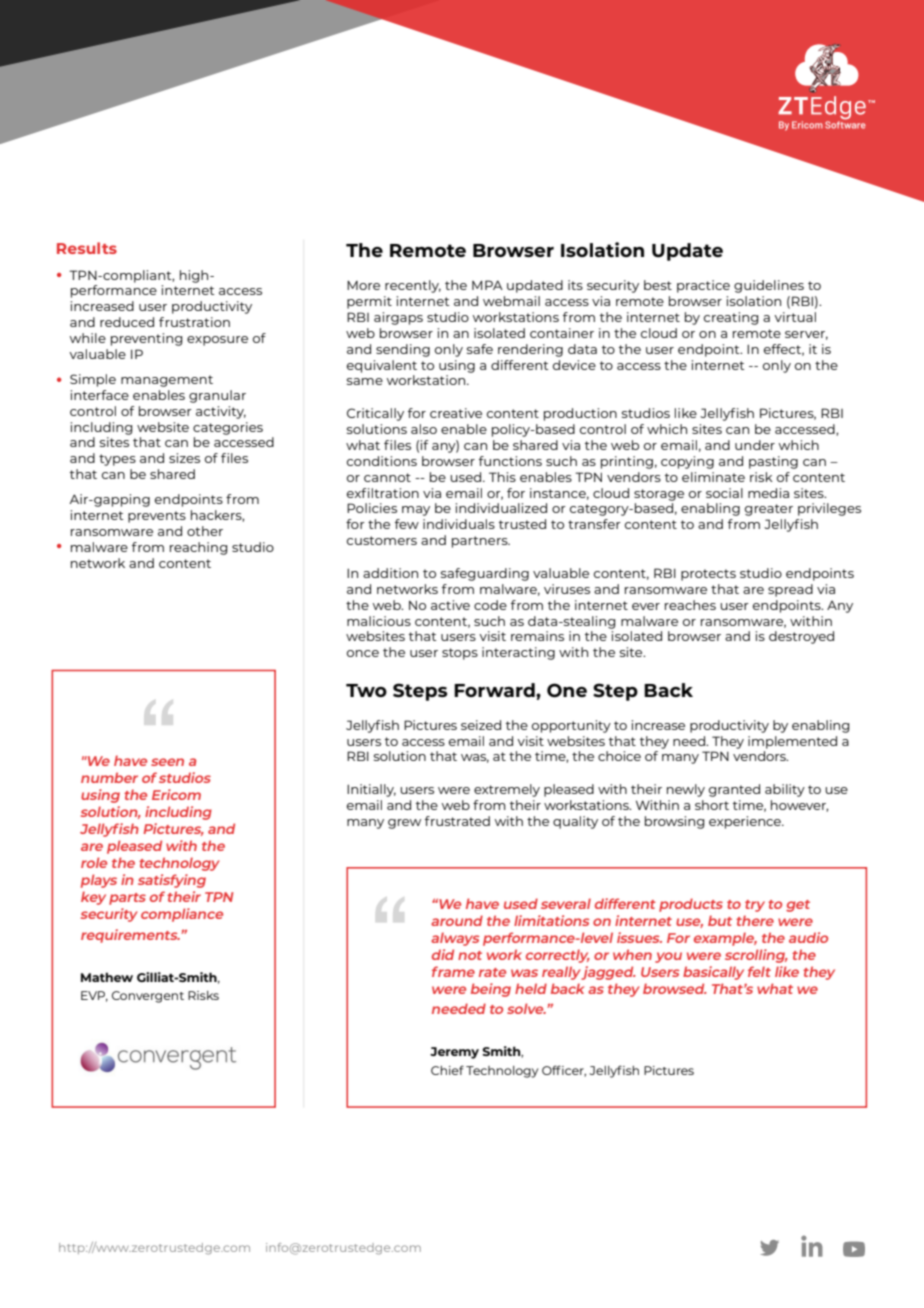  I want to click on destroyed, so click(801, 637).
